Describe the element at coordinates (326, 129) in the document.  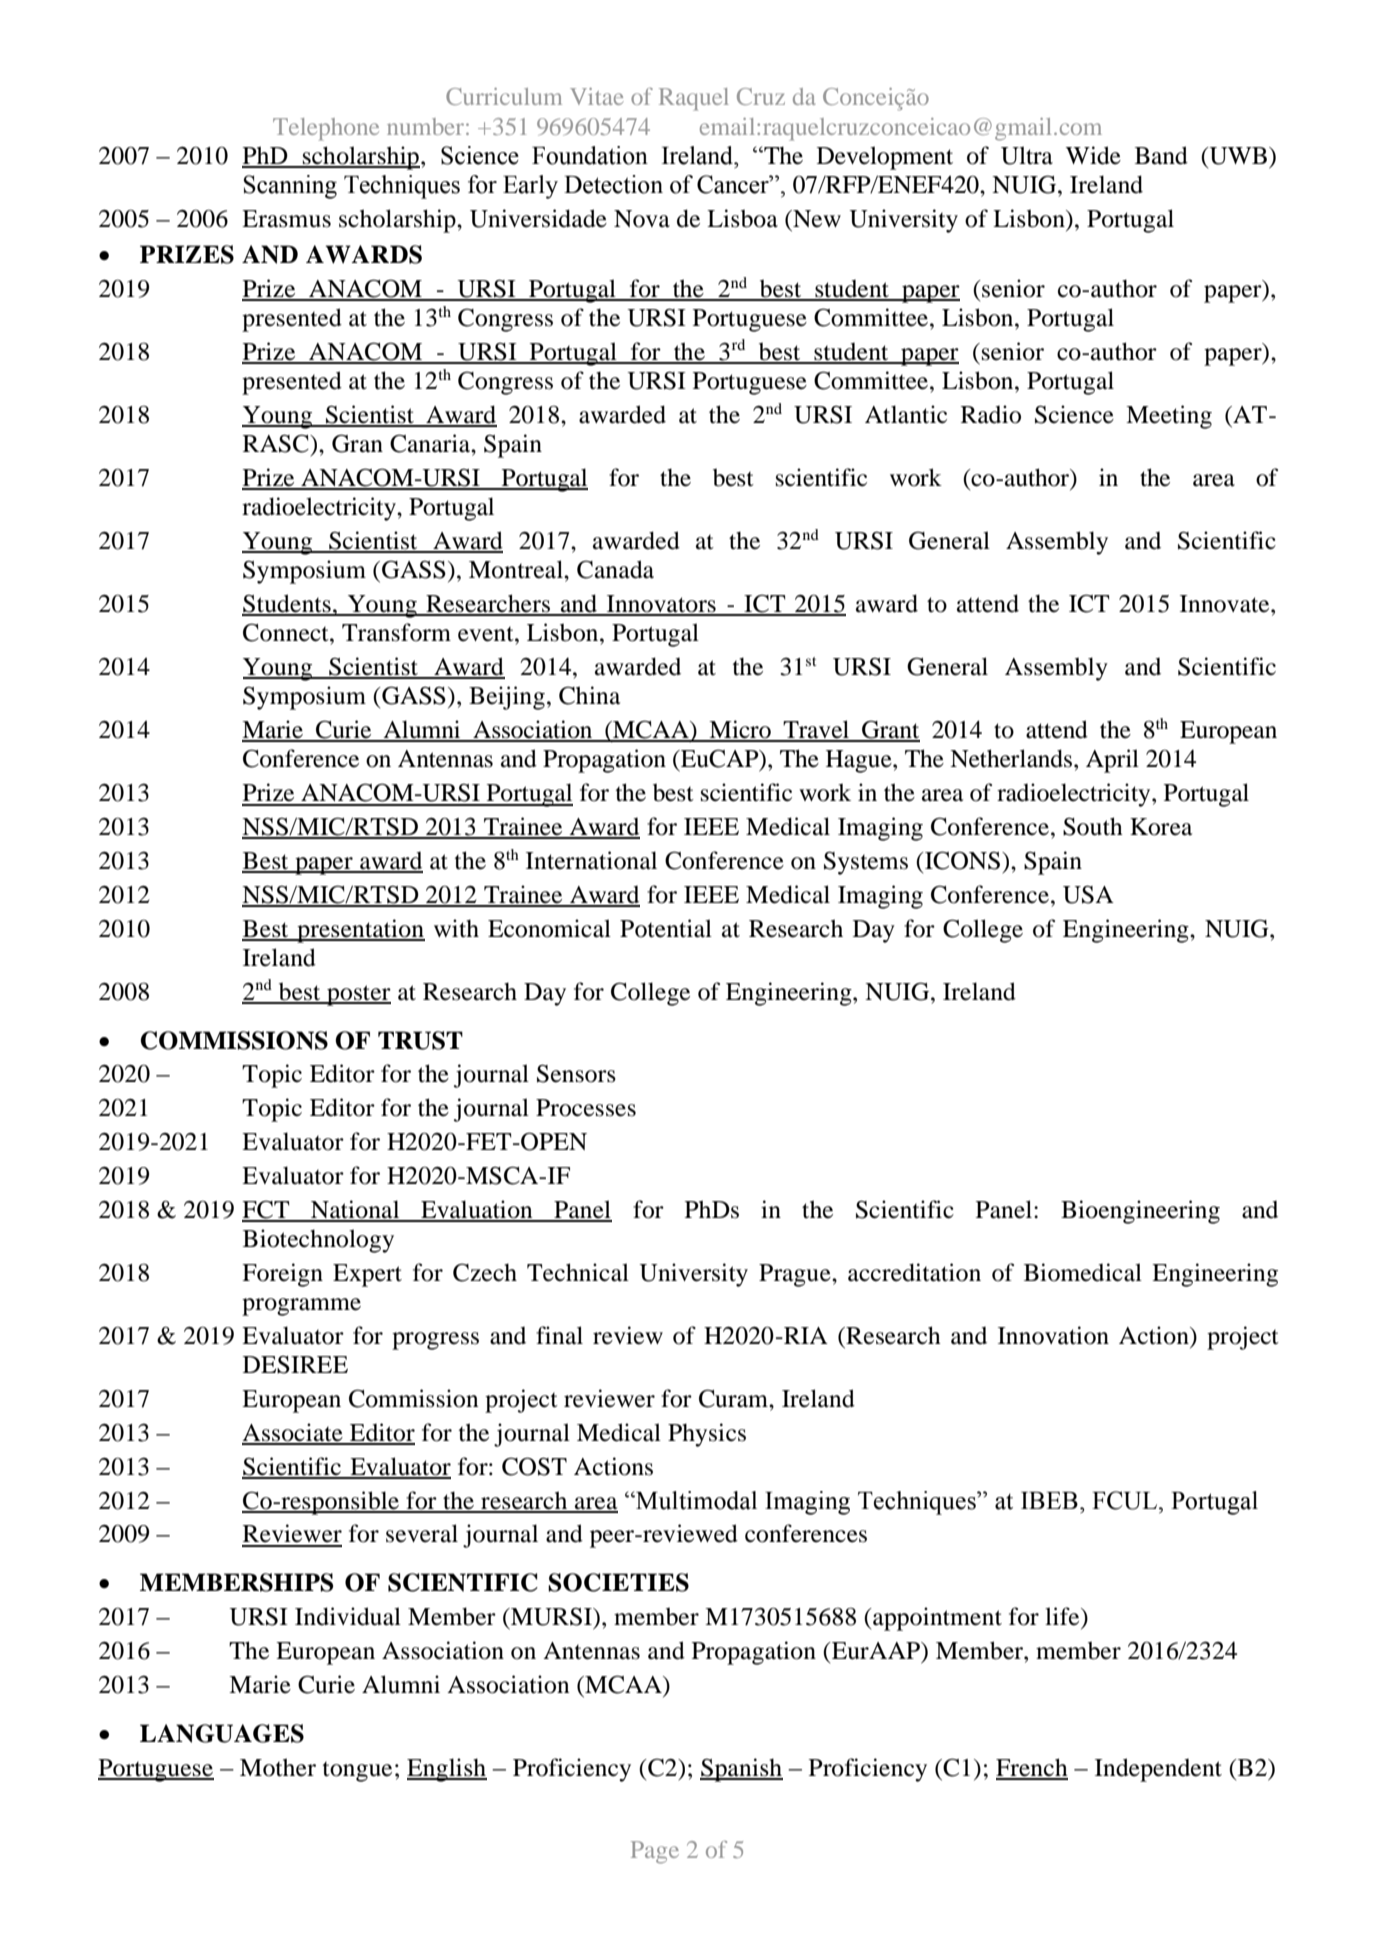
I see `Telephone` at that location.
